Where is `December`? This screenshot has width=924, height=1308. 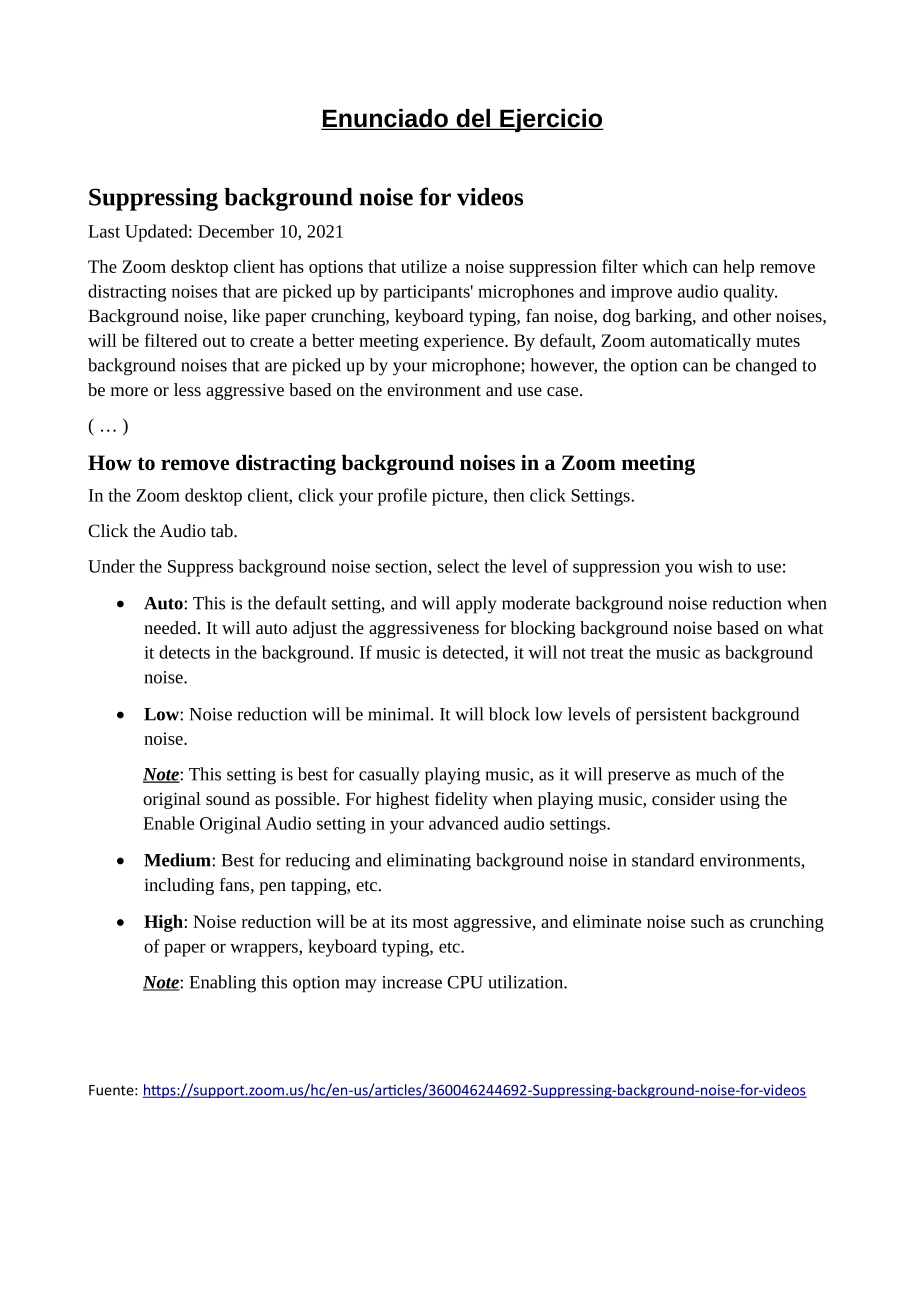 December is located at coordinates (236, 231).
